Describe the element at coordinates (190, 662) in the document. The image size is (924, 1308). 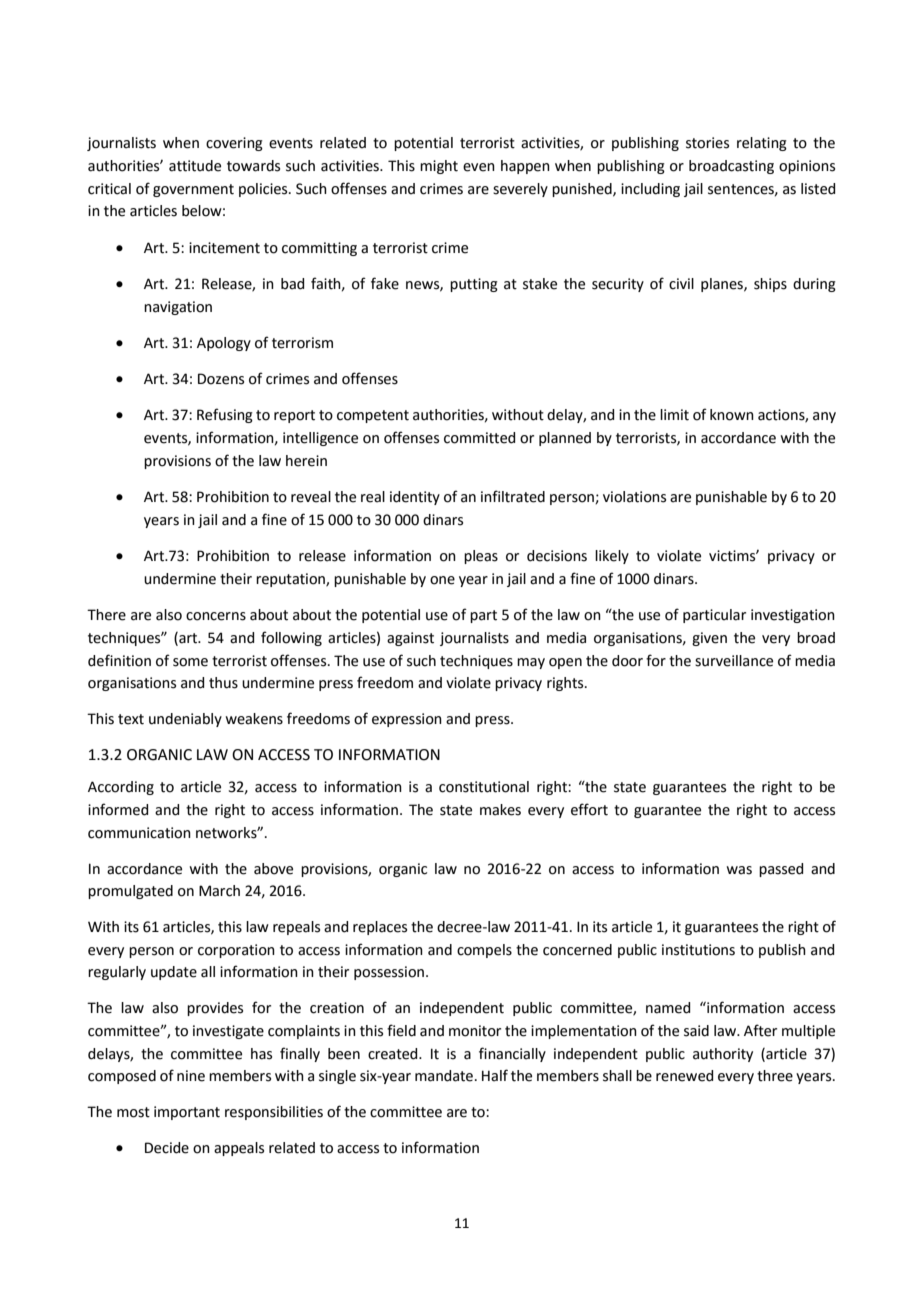
I see `some` at that location.
